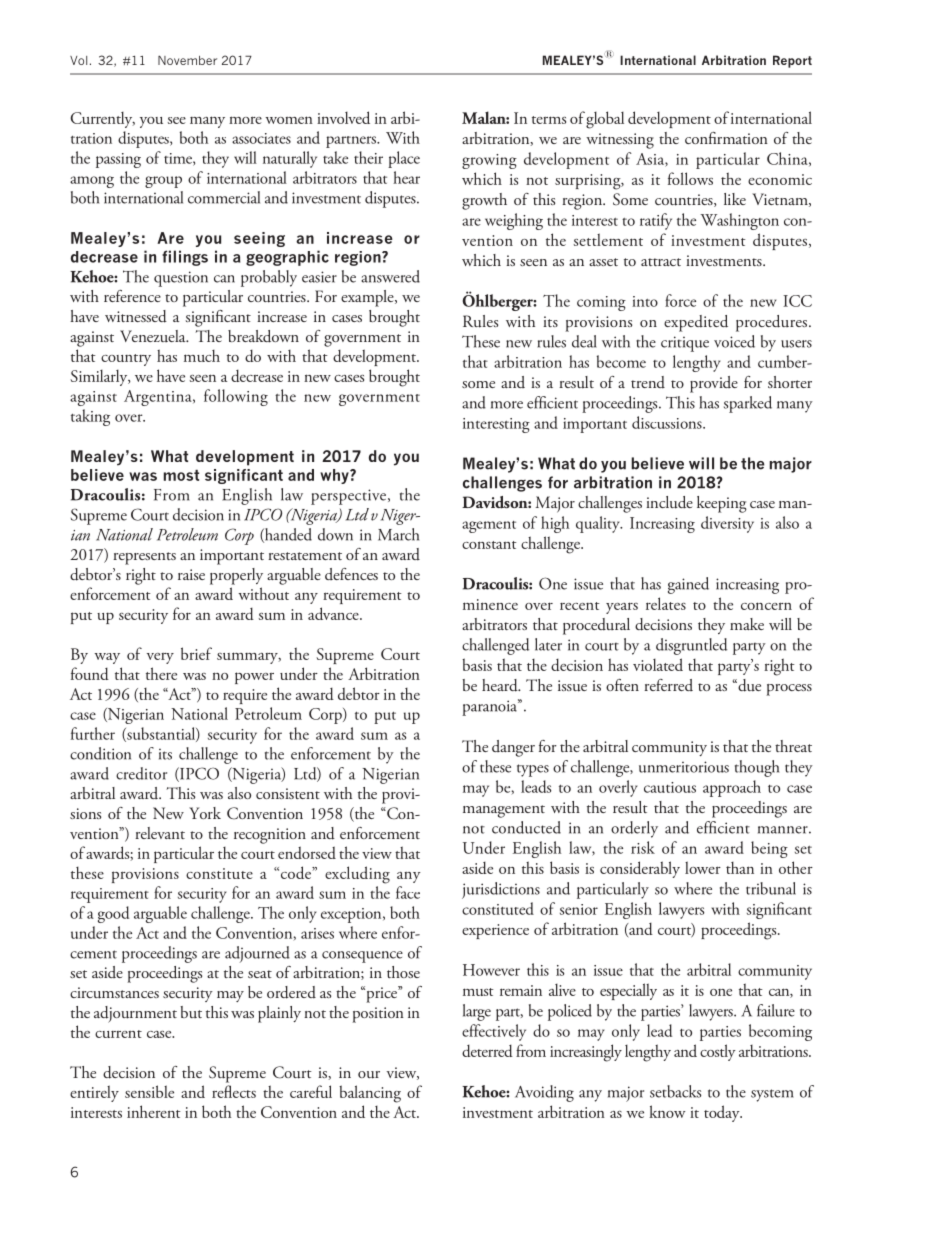  What do you see at coordinates (335, 476) in the document?
I see `why` at bounding box center [335, 476].
